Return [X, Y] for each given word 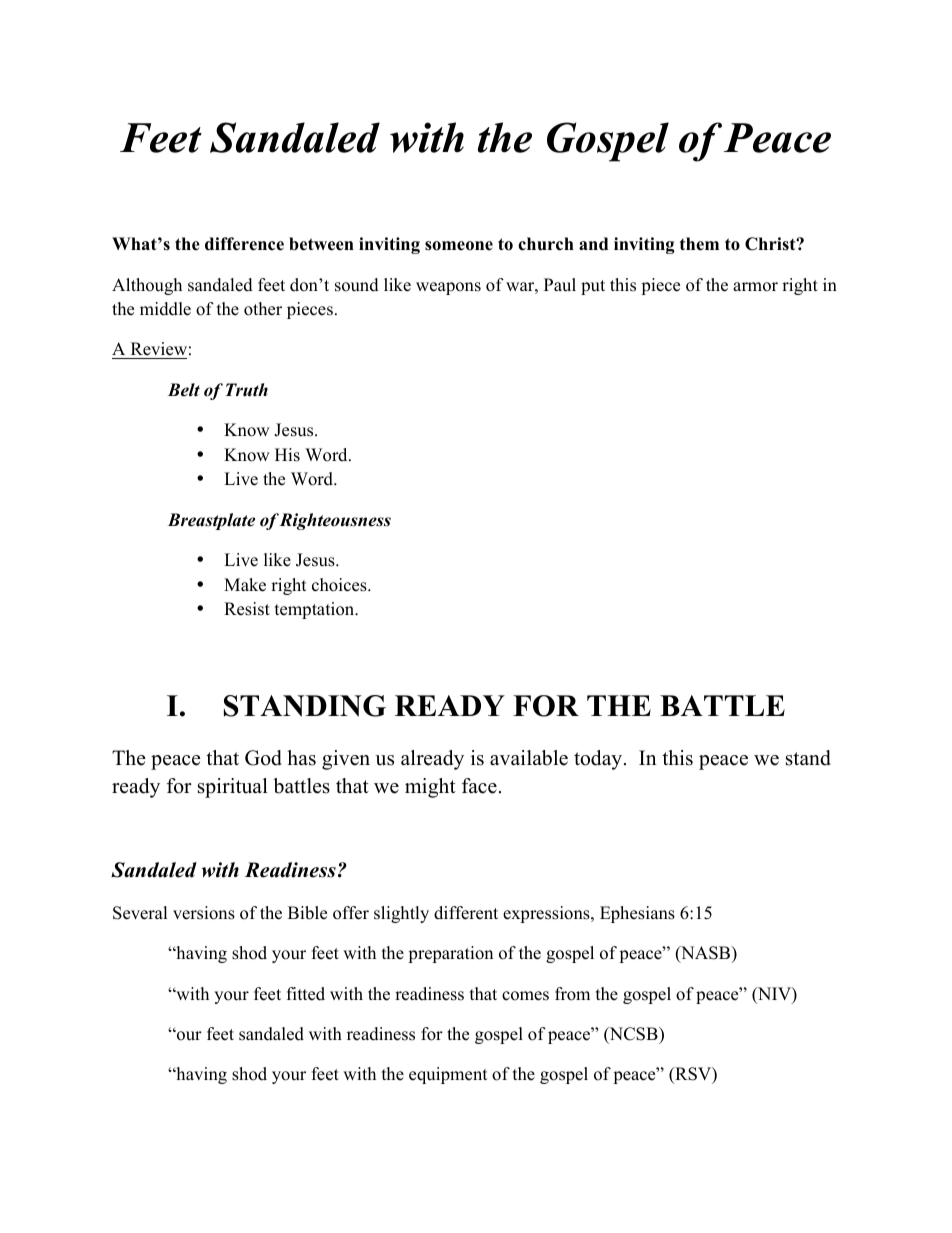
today [599, 760]
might [430, 788]
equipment [448, 1075]
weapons [448, 288]
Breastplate [211, 521]
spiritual [233, 788]
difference [244, 244]
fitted [306, 994]
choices [340, 585]
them [699, 244]
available [529, 758]
